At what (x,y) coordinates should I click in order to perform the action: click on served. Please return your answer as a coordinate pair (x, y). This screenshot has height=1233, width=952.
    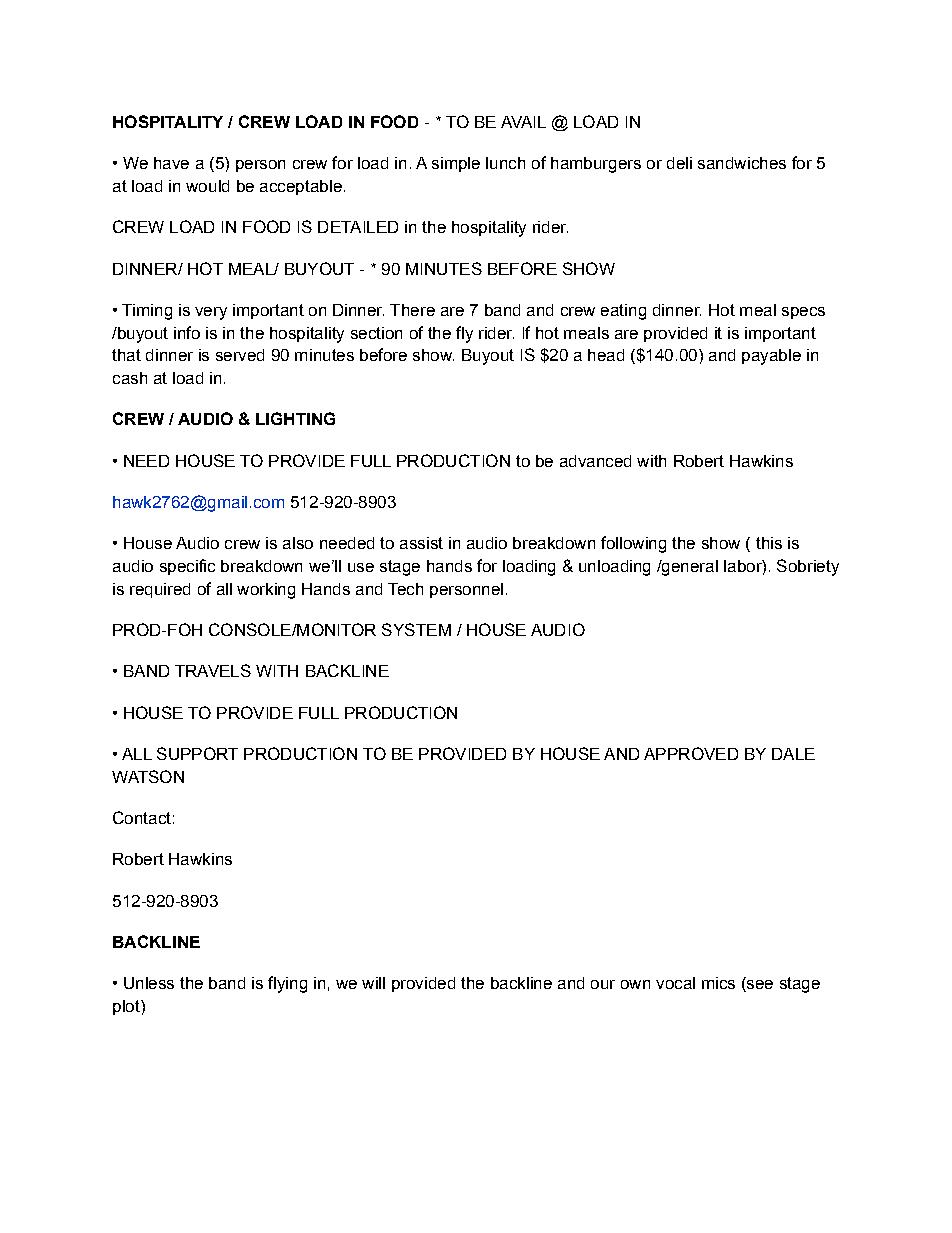
    Looking at the image, I should click on (240, 355).
